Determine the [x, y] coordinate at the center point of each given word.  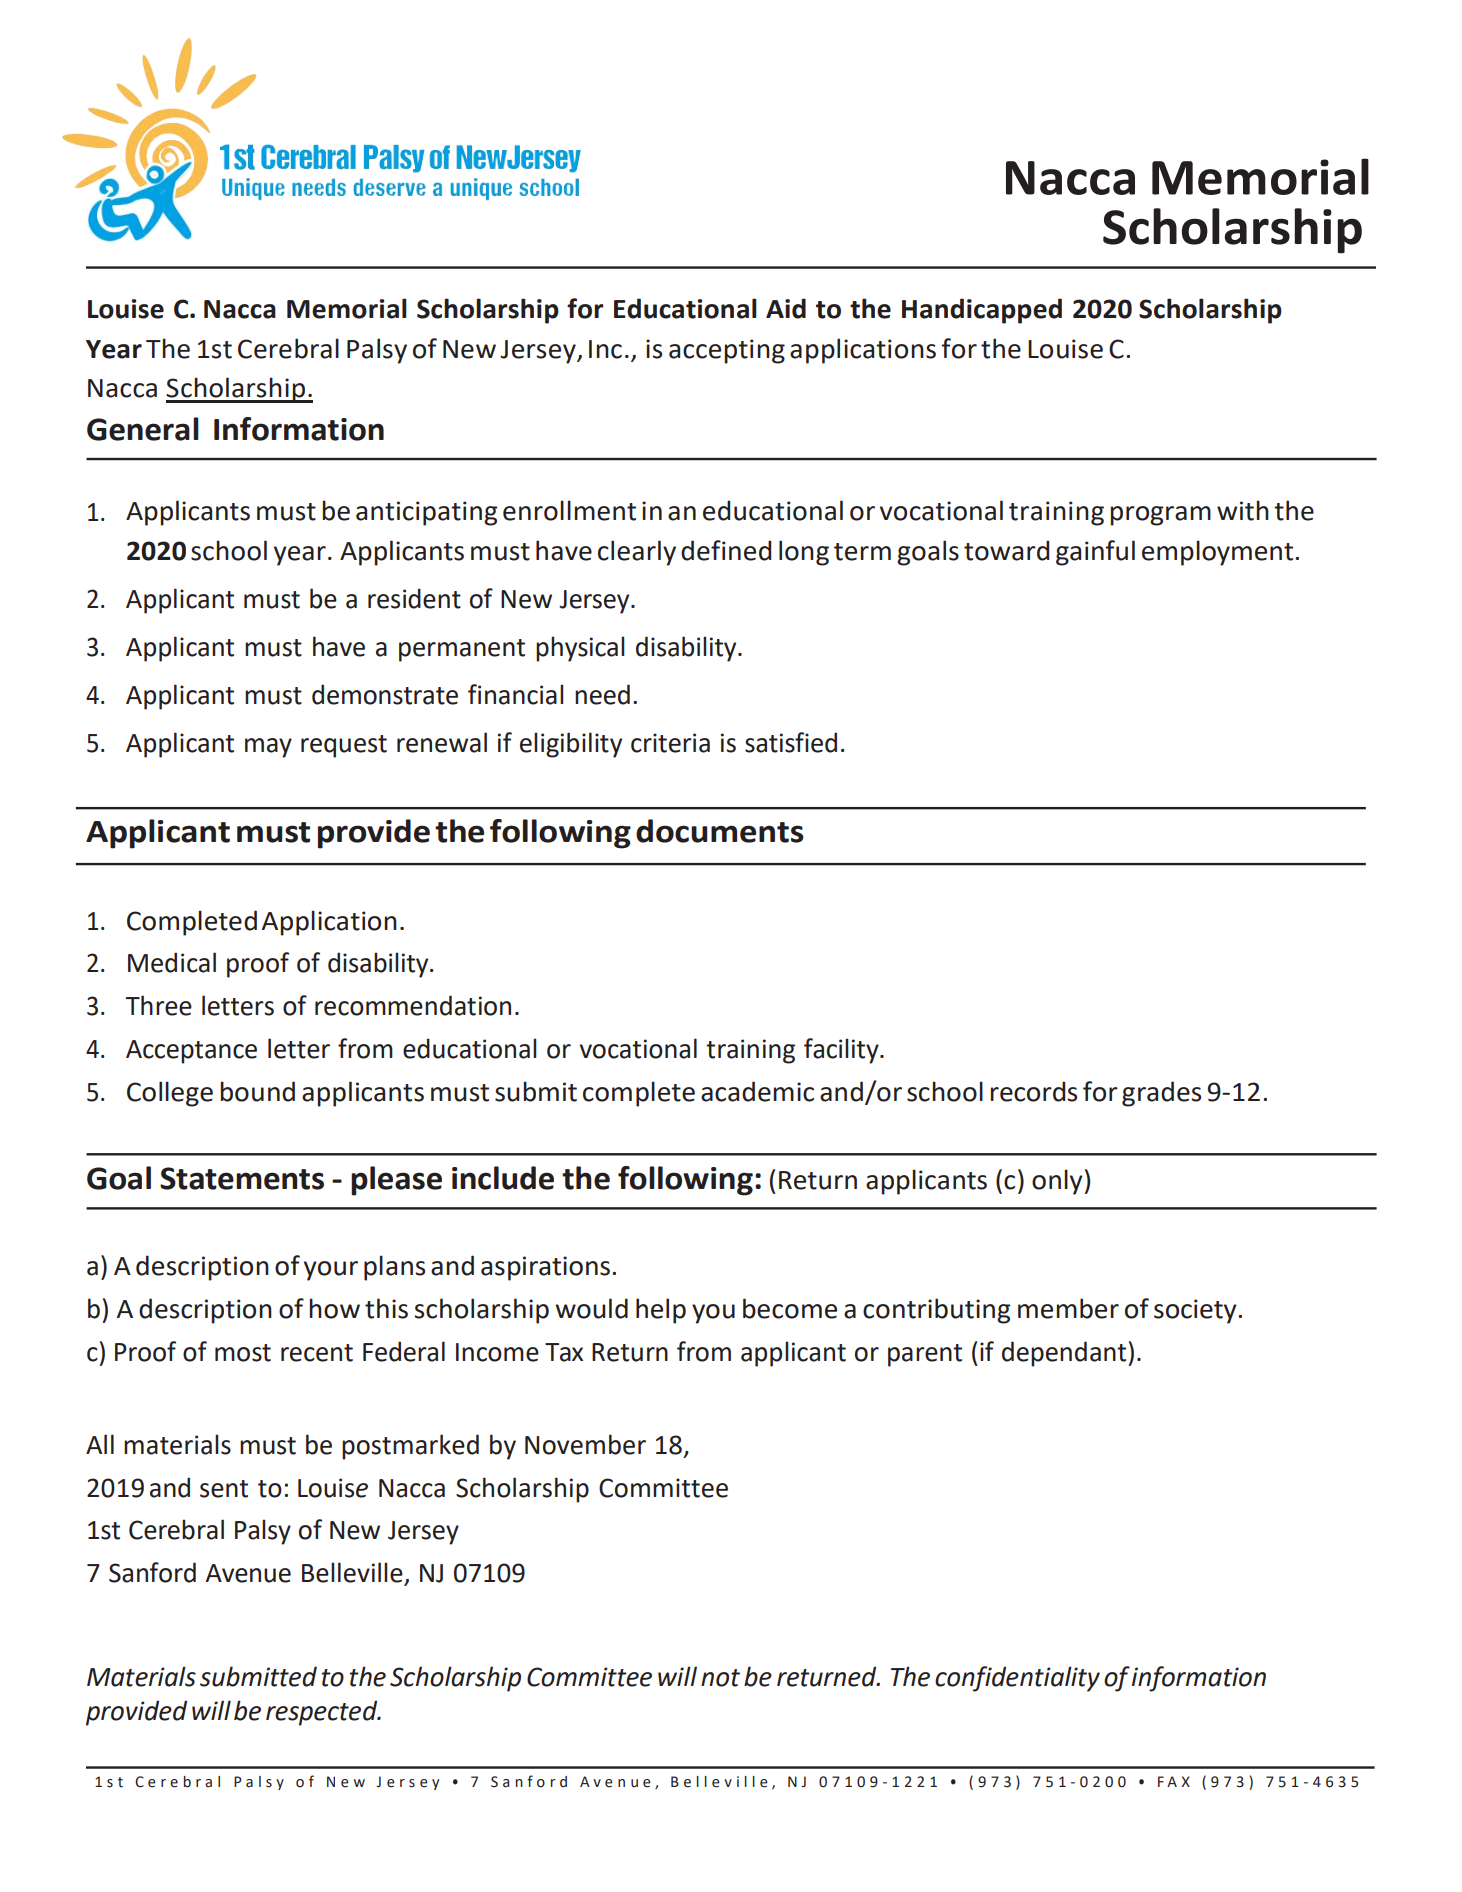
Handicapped [982, 311]
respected [323, 1713]
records [1033, 1091]
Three [159, 1005]
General [143, 429]
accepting [727, 351]
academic [757, 1091]
